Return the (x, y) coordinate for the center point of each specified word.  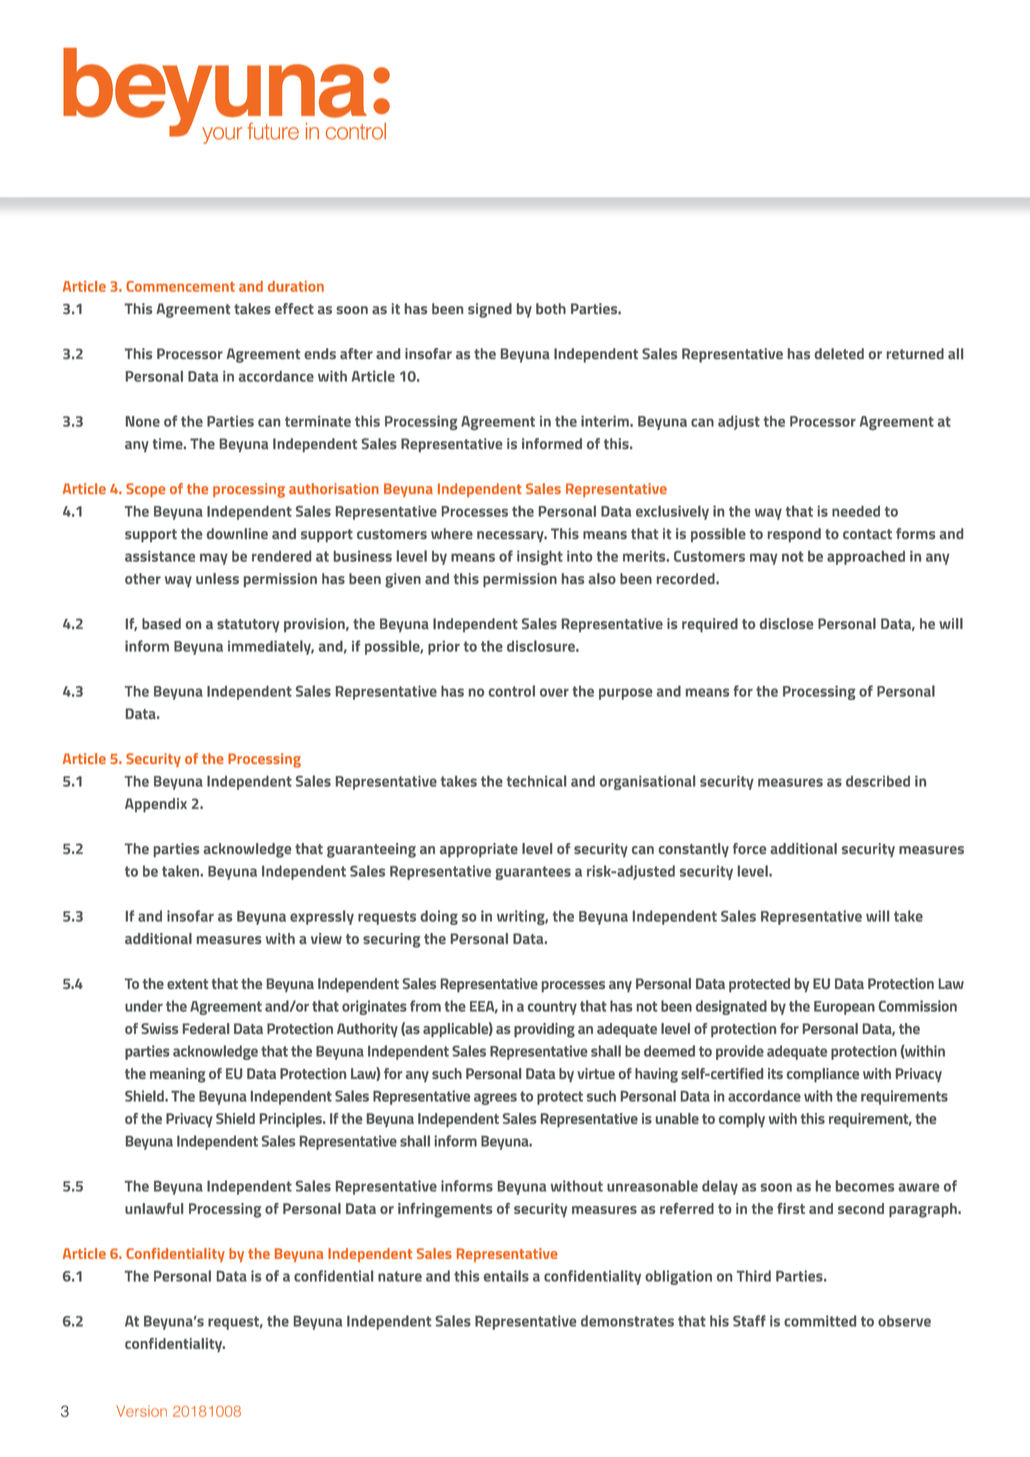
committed (820, 1321)
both (551, 308)
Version (141, 1411)
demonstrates (627, 1321)
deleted (839, 353)
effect (294, 308)
